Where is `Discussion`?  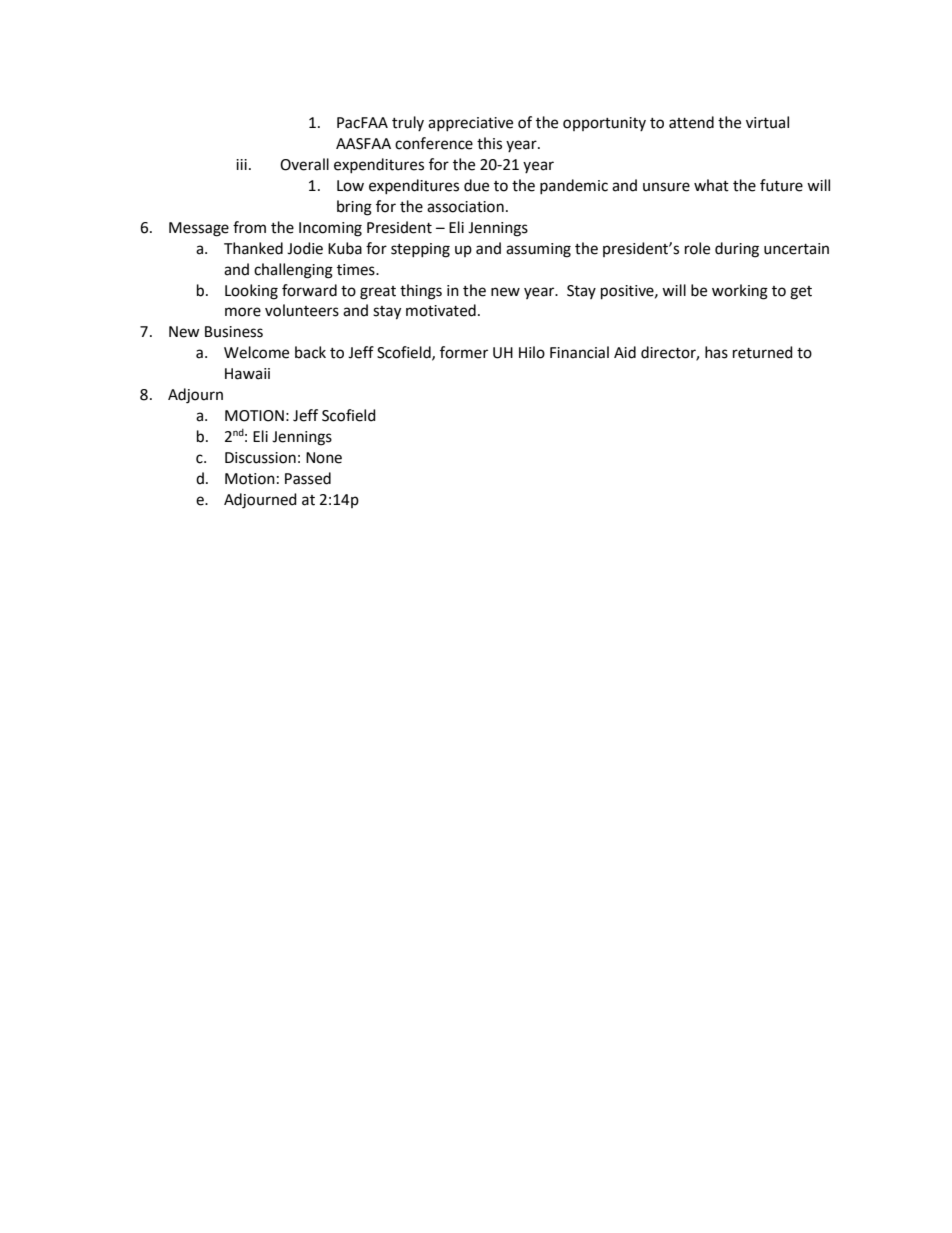
Discussion is located at coordinates (260, 458).
